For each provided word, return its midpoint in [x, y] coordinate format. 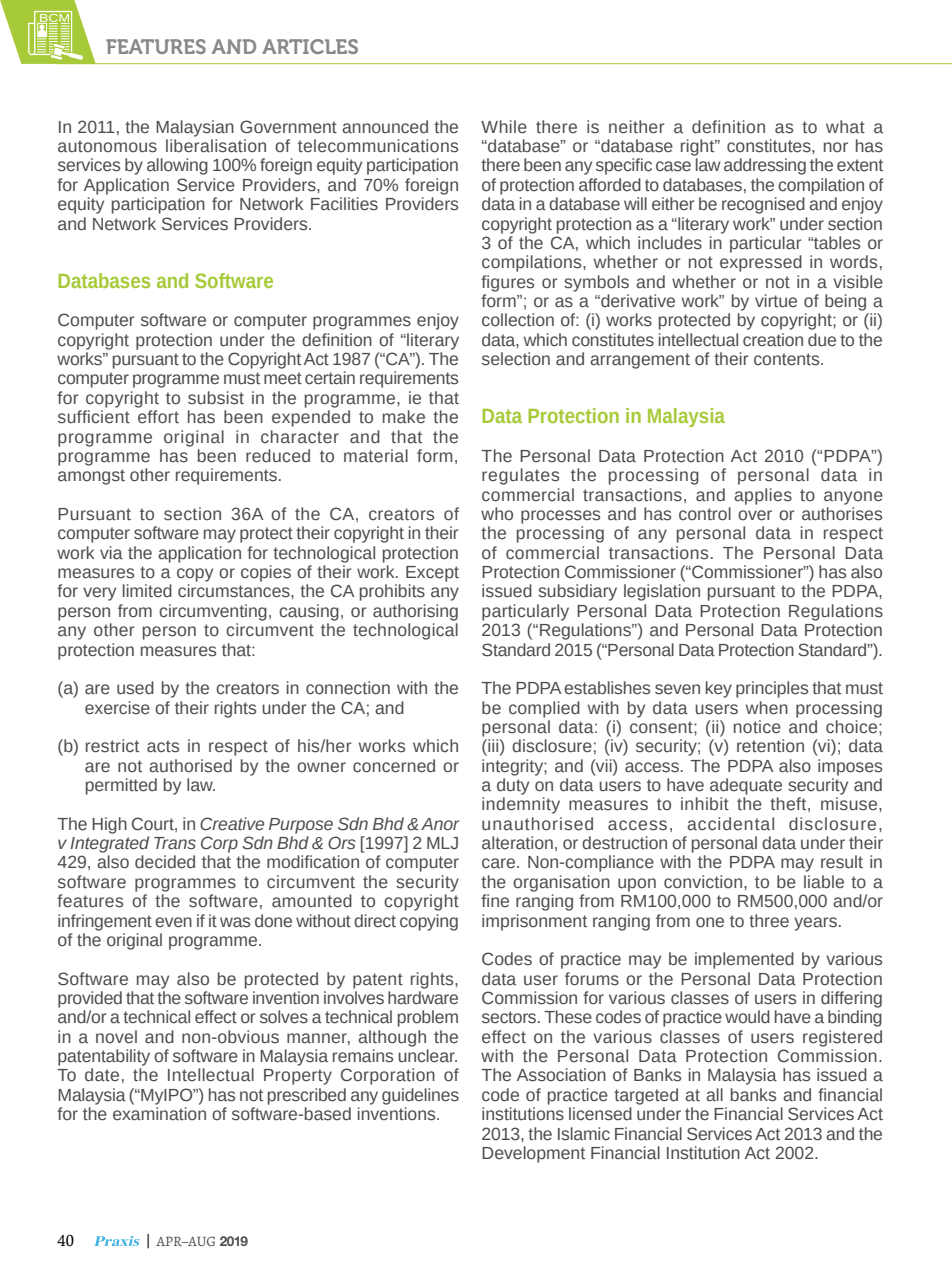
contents [788, 359]
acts [163, 746]
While [504, 127]
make [404, 417]
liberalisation [216, 146]
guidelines [420, 1096]
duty [513, 786]
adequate [746, 786]
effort [158, 417]
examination [159, 1114]
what [845, 126]
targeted [646, 1096]
